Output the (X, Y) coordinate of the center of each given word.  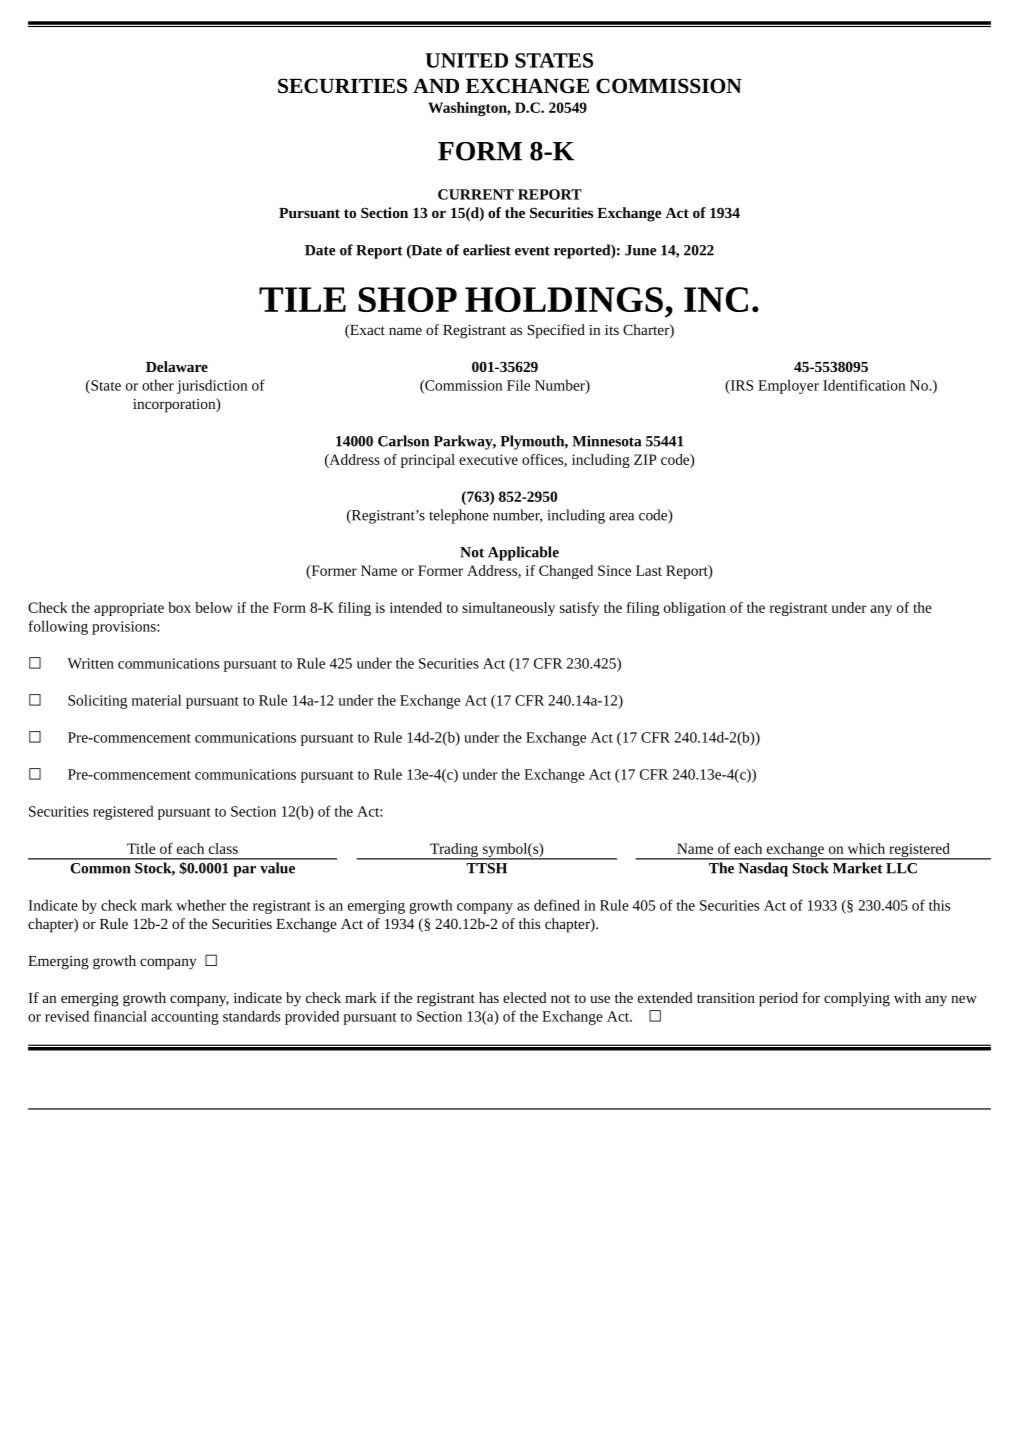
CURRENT (476, 194)
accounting (185, 1018)
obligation (695, 609)
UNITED (466, 60)
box (179, 607)
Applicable (523, 553)
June (640, 250)
